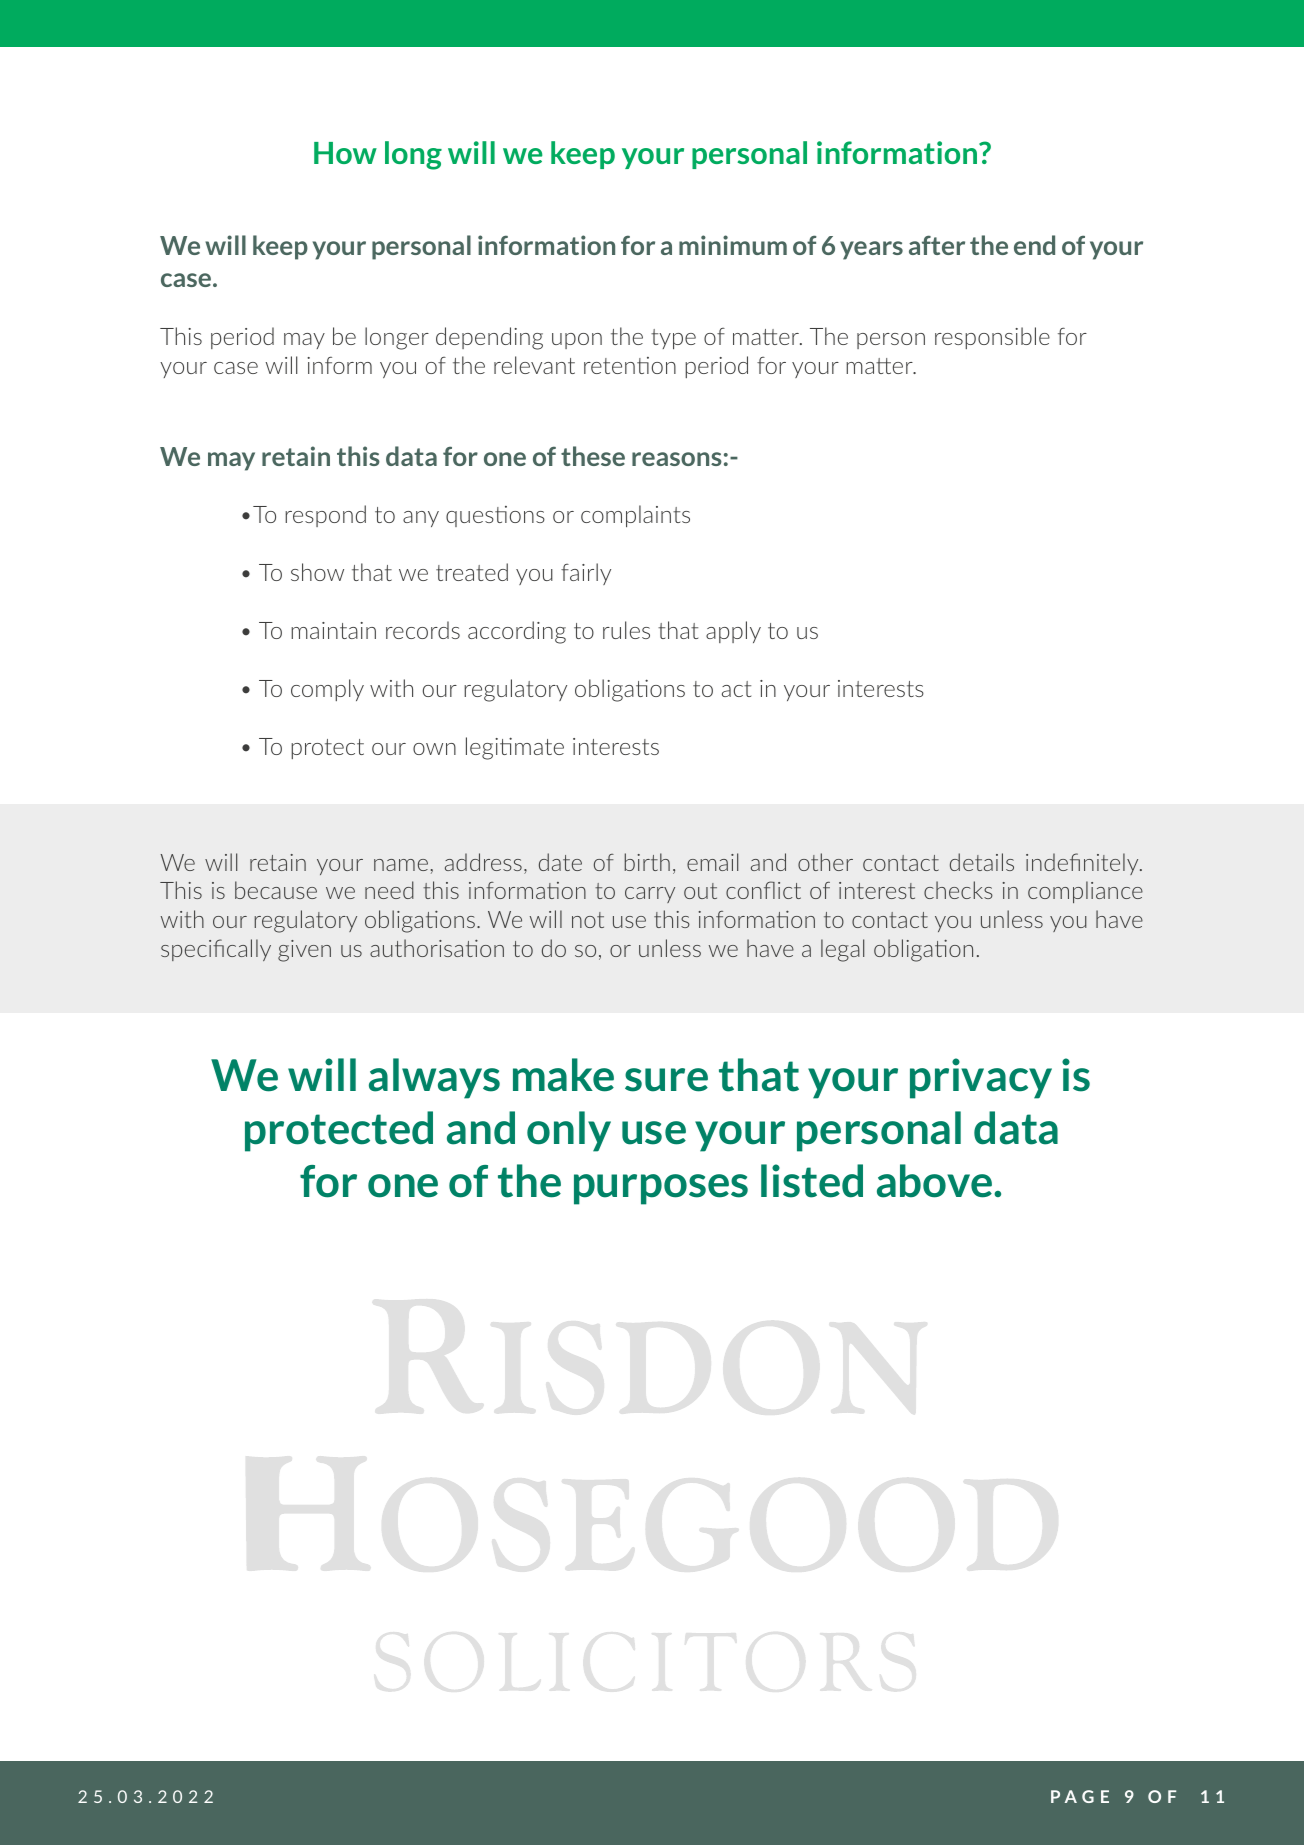 The height and width of the screenshot is (1845, 1304). I want to click on depending, so click(489, 338).
